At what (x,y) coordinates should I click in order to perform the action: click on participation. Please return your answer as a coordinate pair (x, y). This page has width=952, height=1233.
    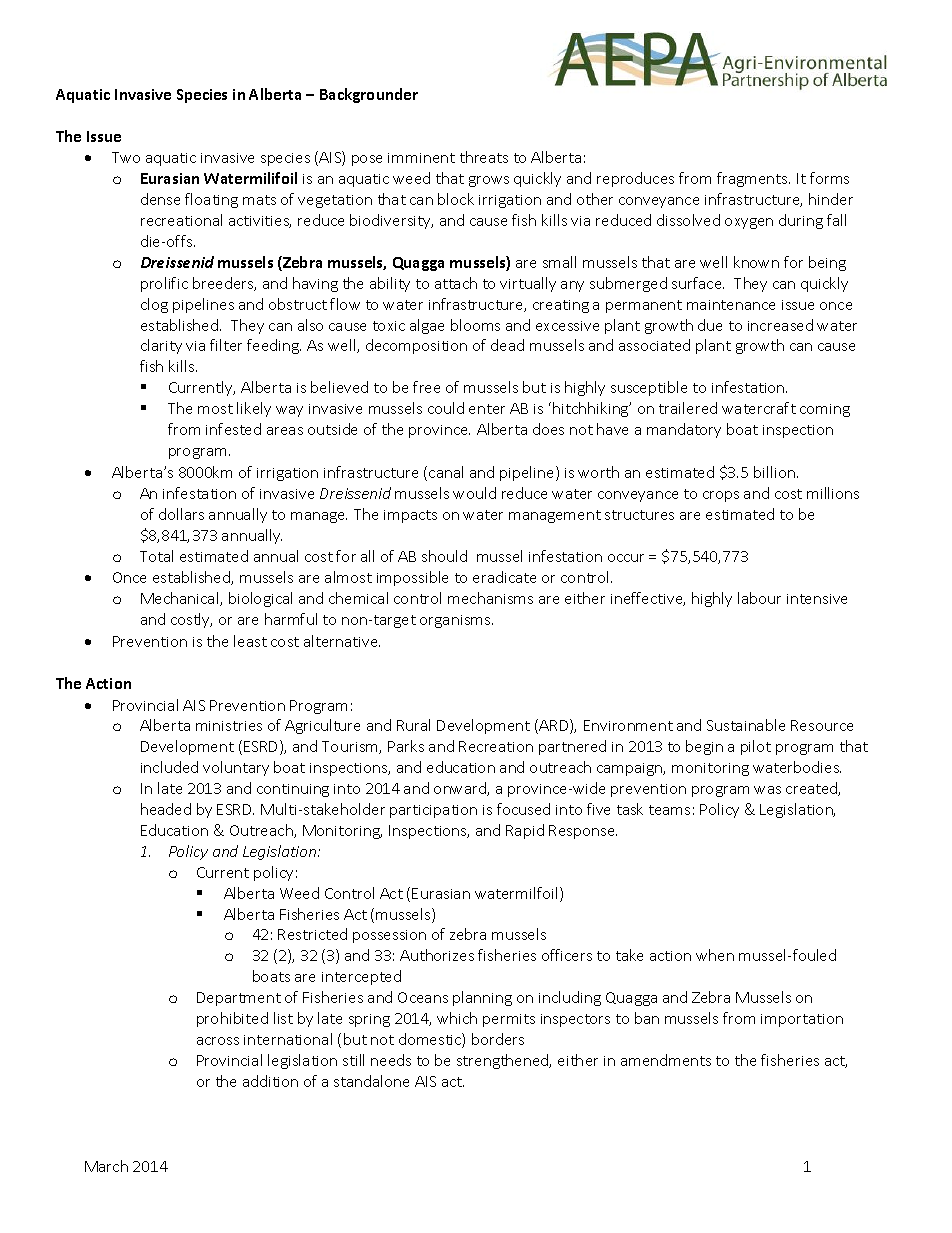
    Looking at the image, I should click on (433, 811).
